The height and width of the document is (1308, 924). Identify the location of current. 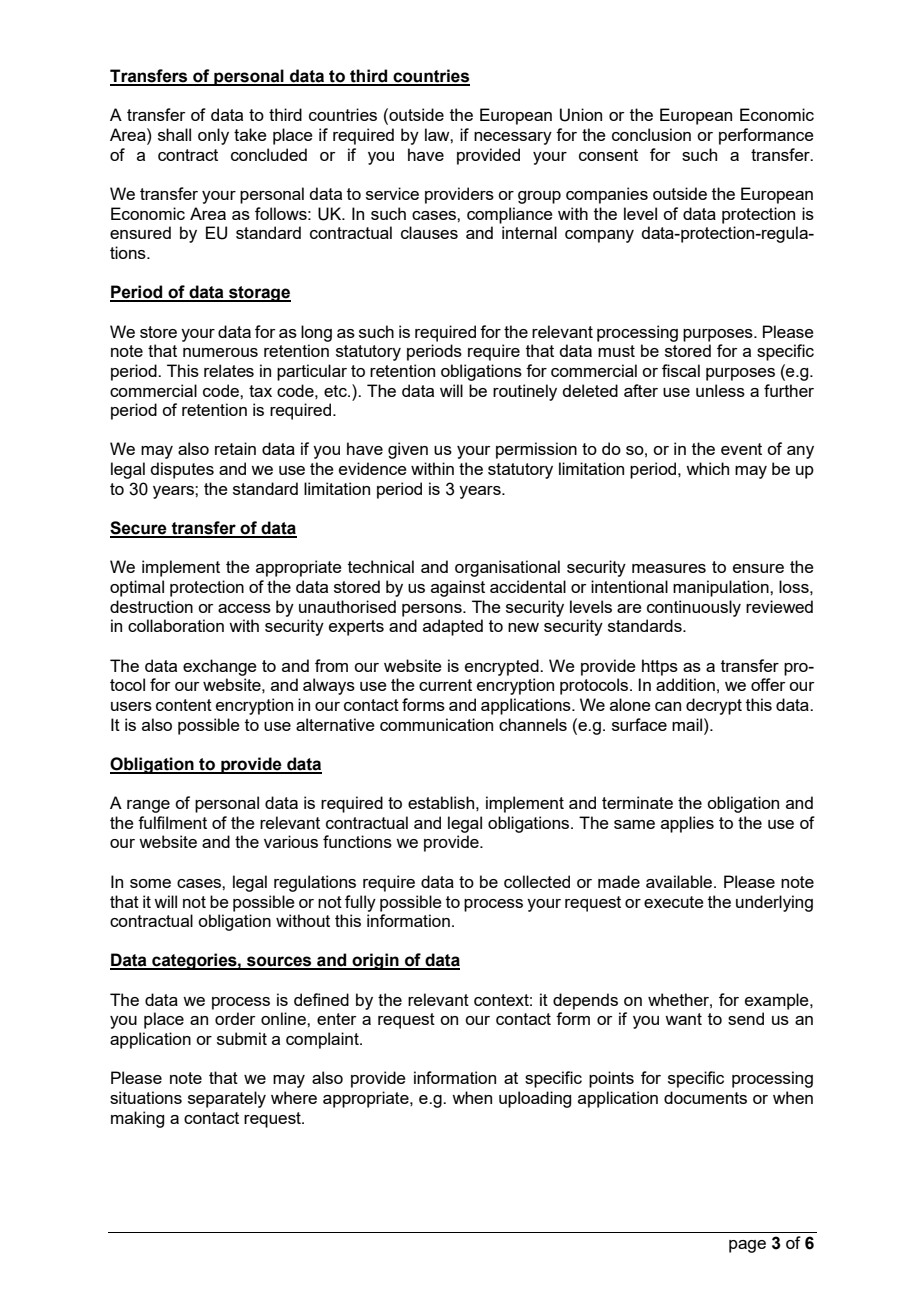
(445, 685).
